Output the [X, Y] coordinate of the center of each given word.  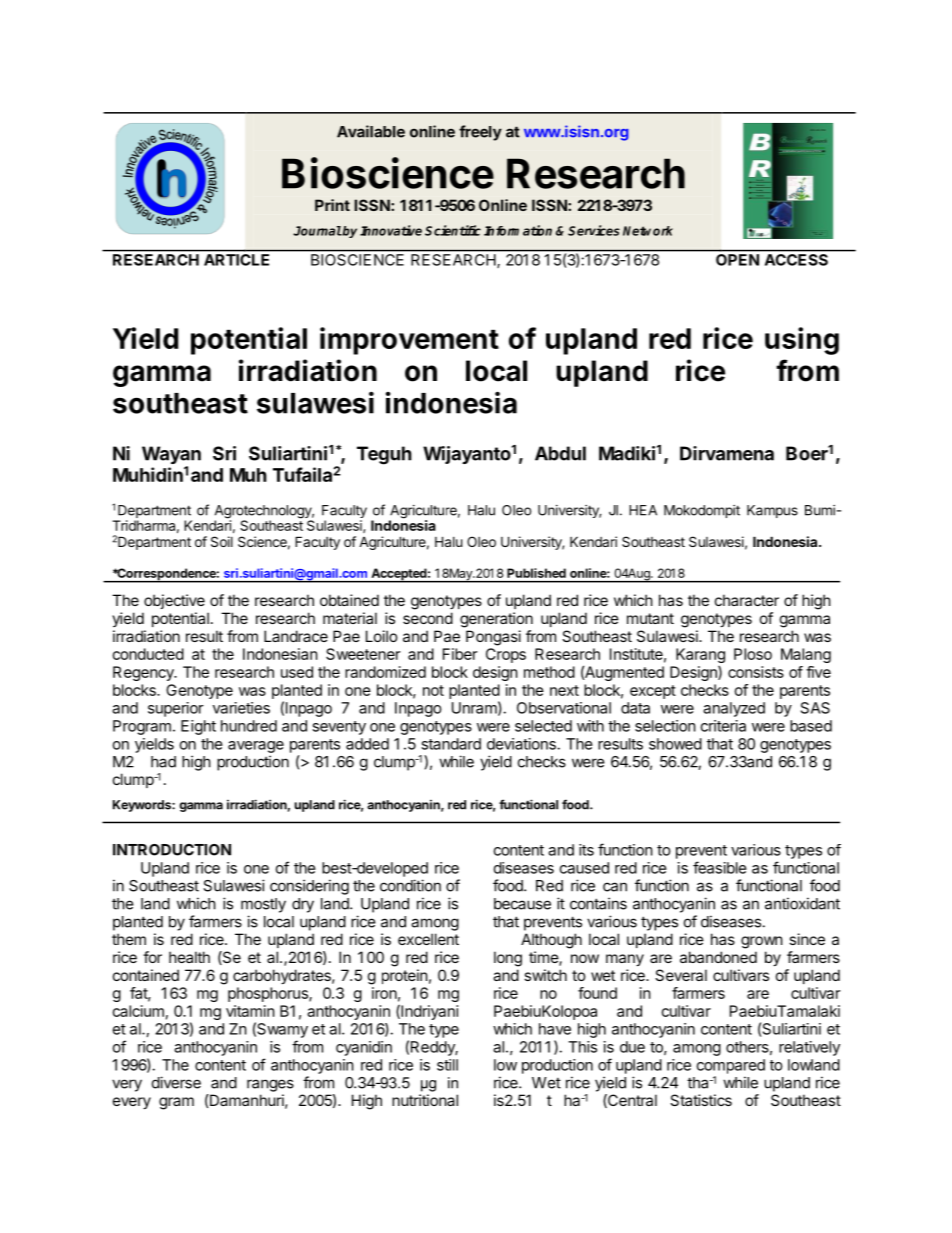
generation [496, 620]
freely [480, 133]
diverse [176, 1082]
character [747, 600]
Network [648, 231]
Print [332, 205]
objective [174, 601]
